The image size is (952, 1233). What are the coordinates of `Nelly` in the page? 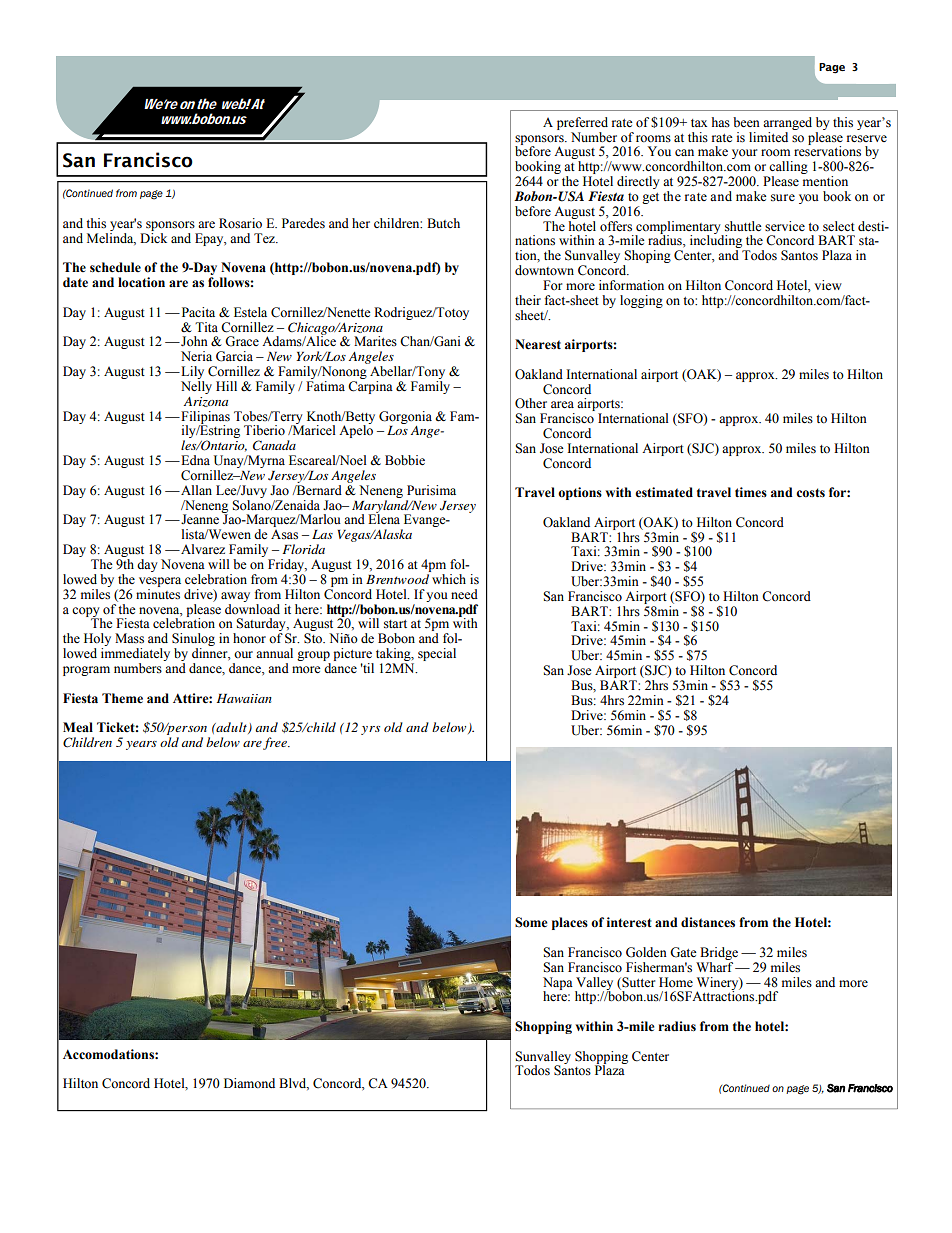 It's located at (196, 387).
